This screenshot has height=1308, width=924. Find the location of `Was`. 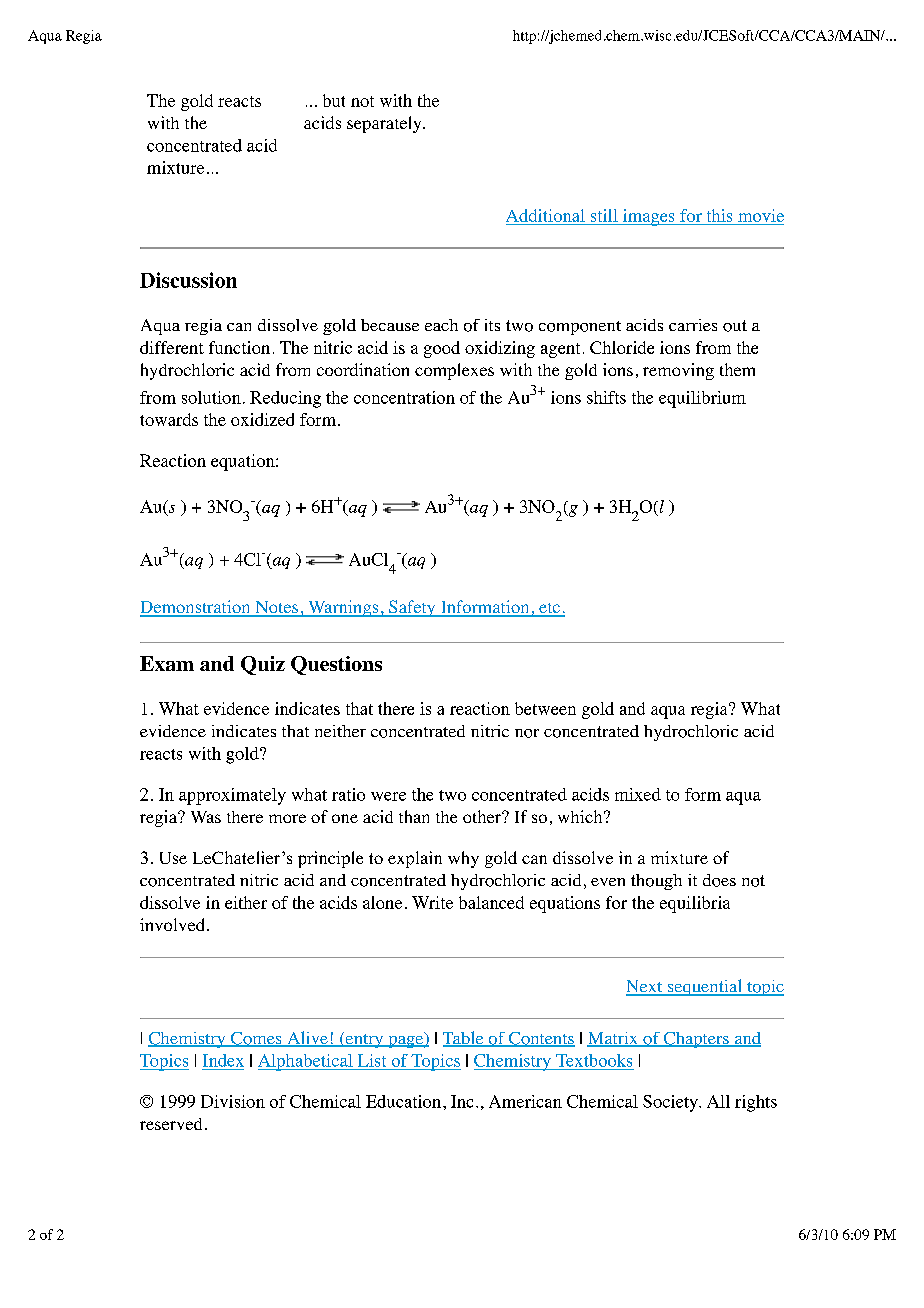

Was is located at coordinates (206, 817).
